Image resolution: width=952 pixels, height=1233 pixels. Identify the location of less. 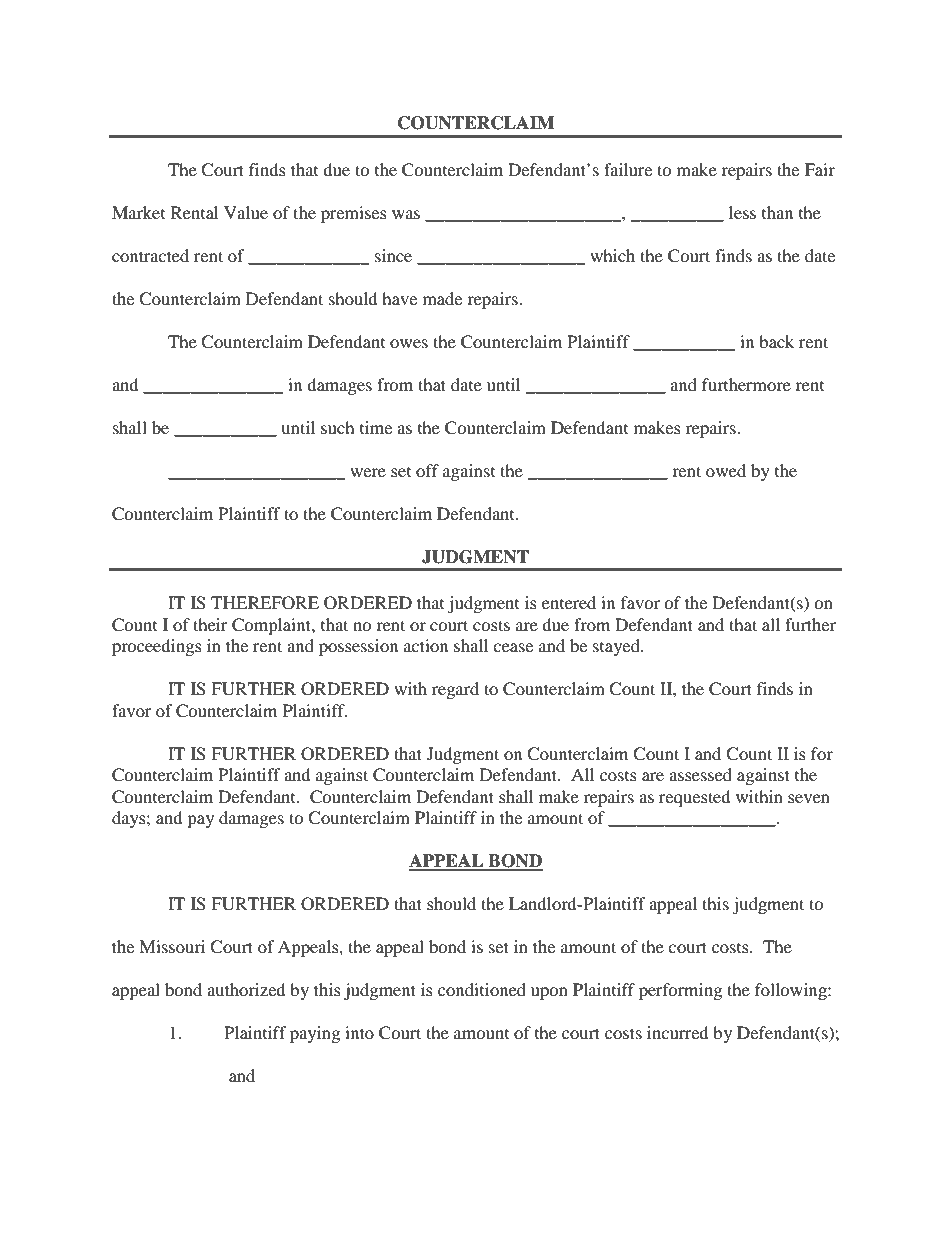
(742, 212).
